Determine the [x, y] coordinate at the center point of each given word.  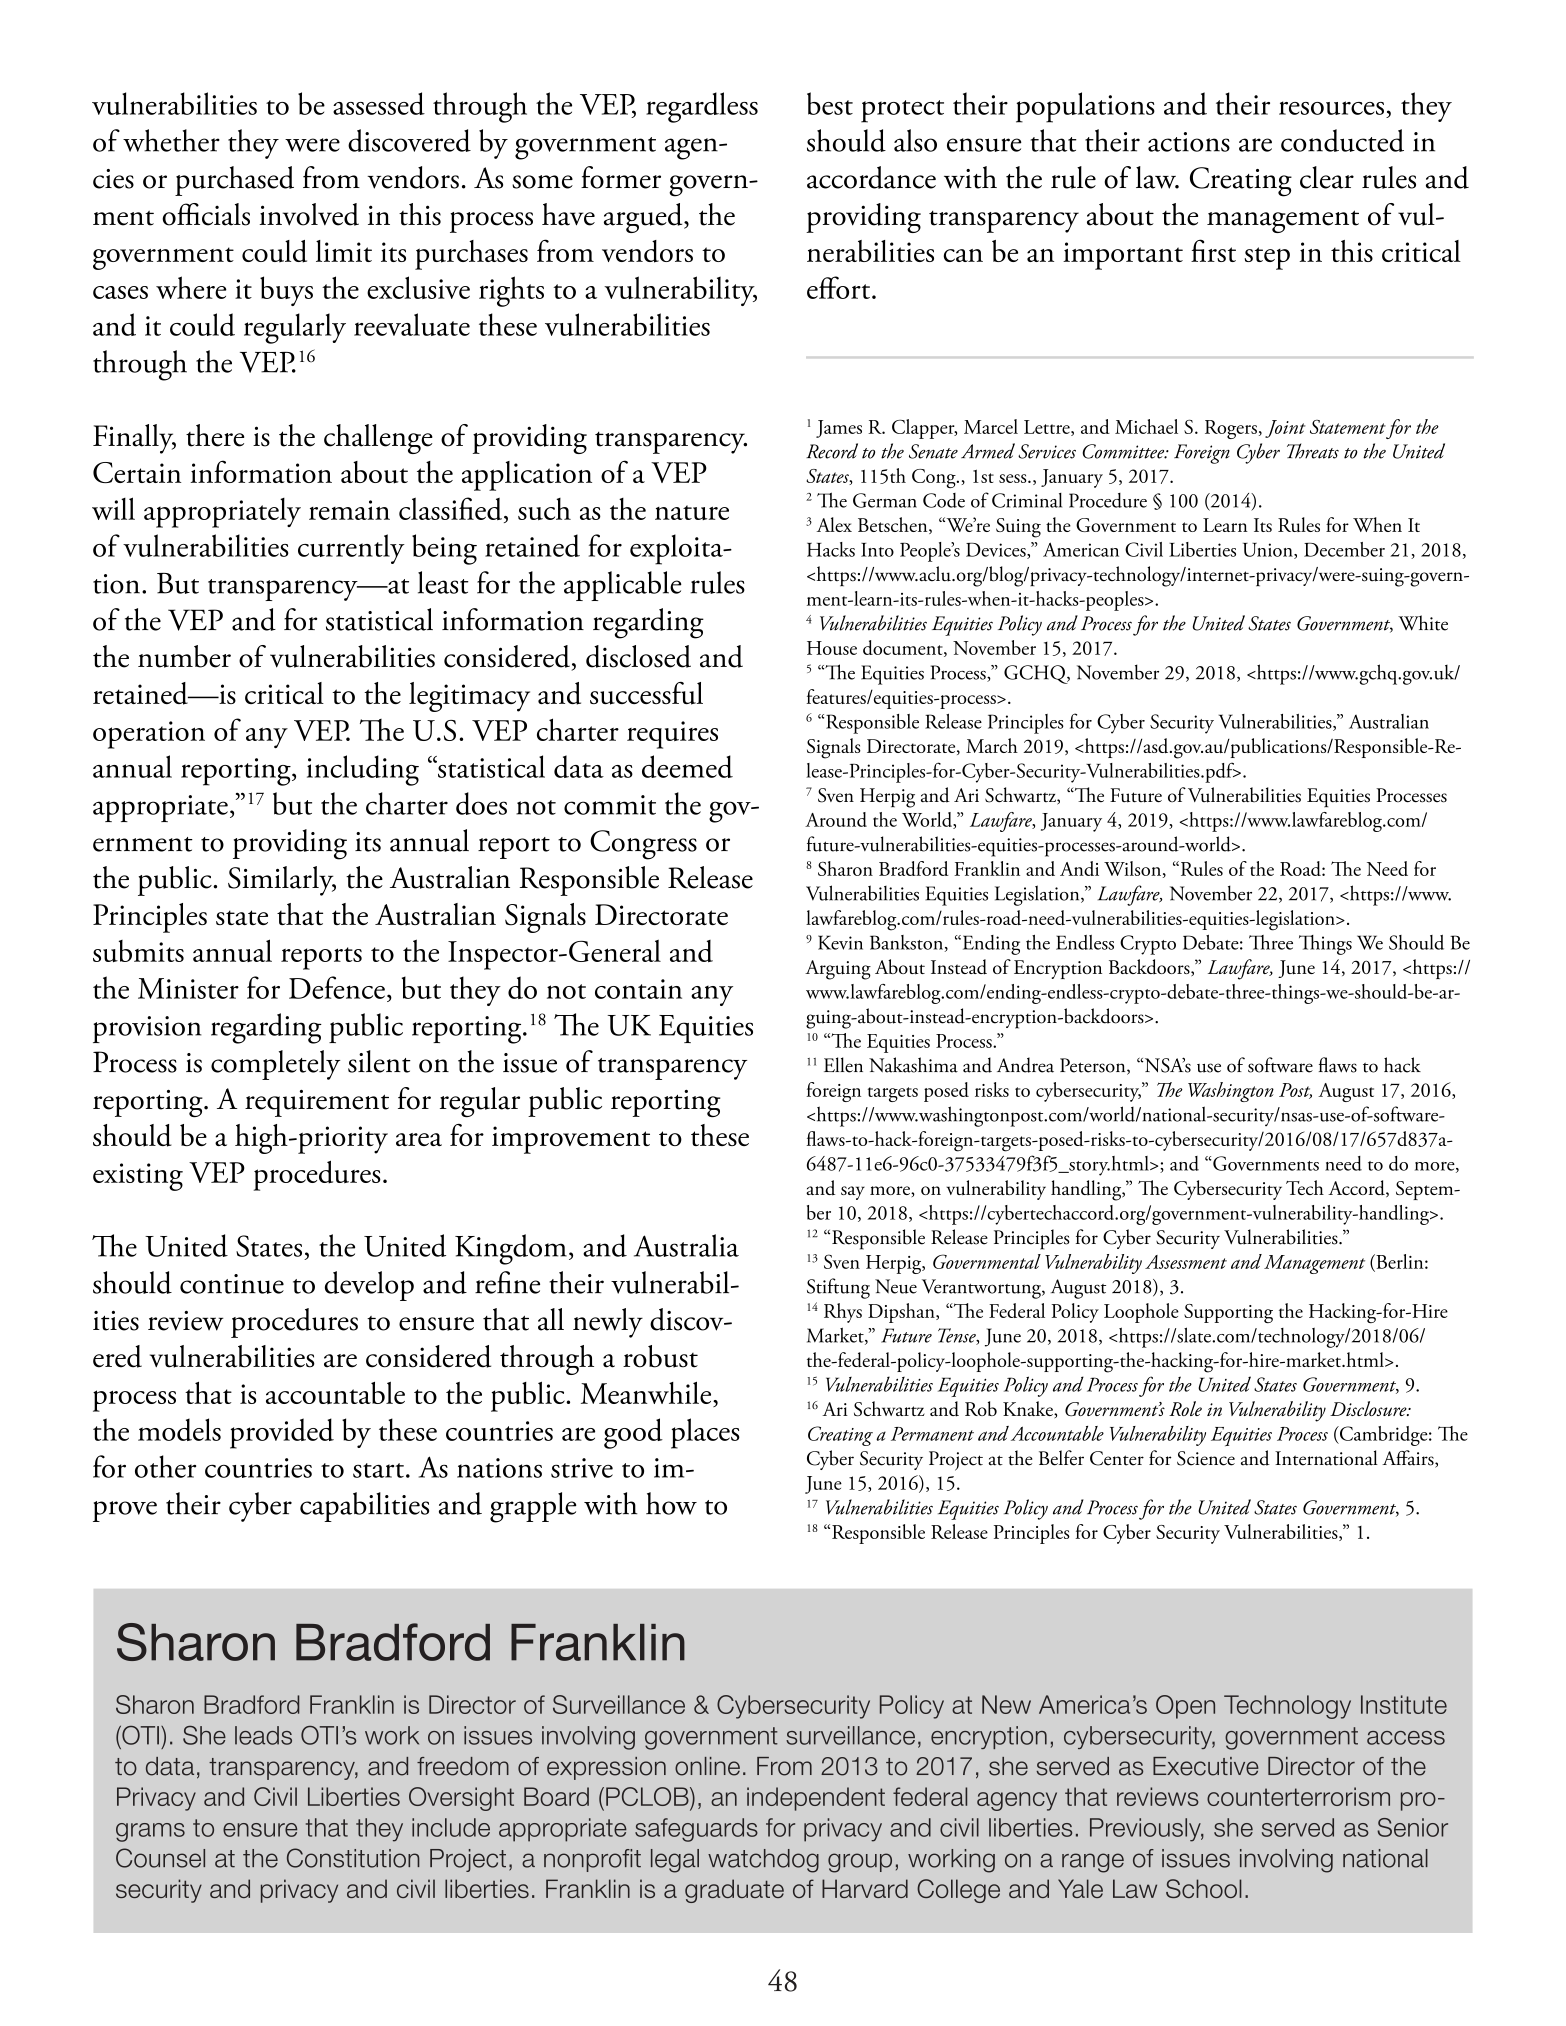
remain [349, 510]
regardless [702, 107]
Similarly [282, 881]
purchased [234, 181]
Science [1206, 1458]
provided [282, 1433]
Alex [834, 524]
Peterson [1094, 1066]
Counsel [160, 1858]
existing [138, 1177]
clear [1327, 177]
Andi [1079, 868]
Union [1269, 551]
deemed [687, 766]
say [853, 1193]
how [671, 1503]
